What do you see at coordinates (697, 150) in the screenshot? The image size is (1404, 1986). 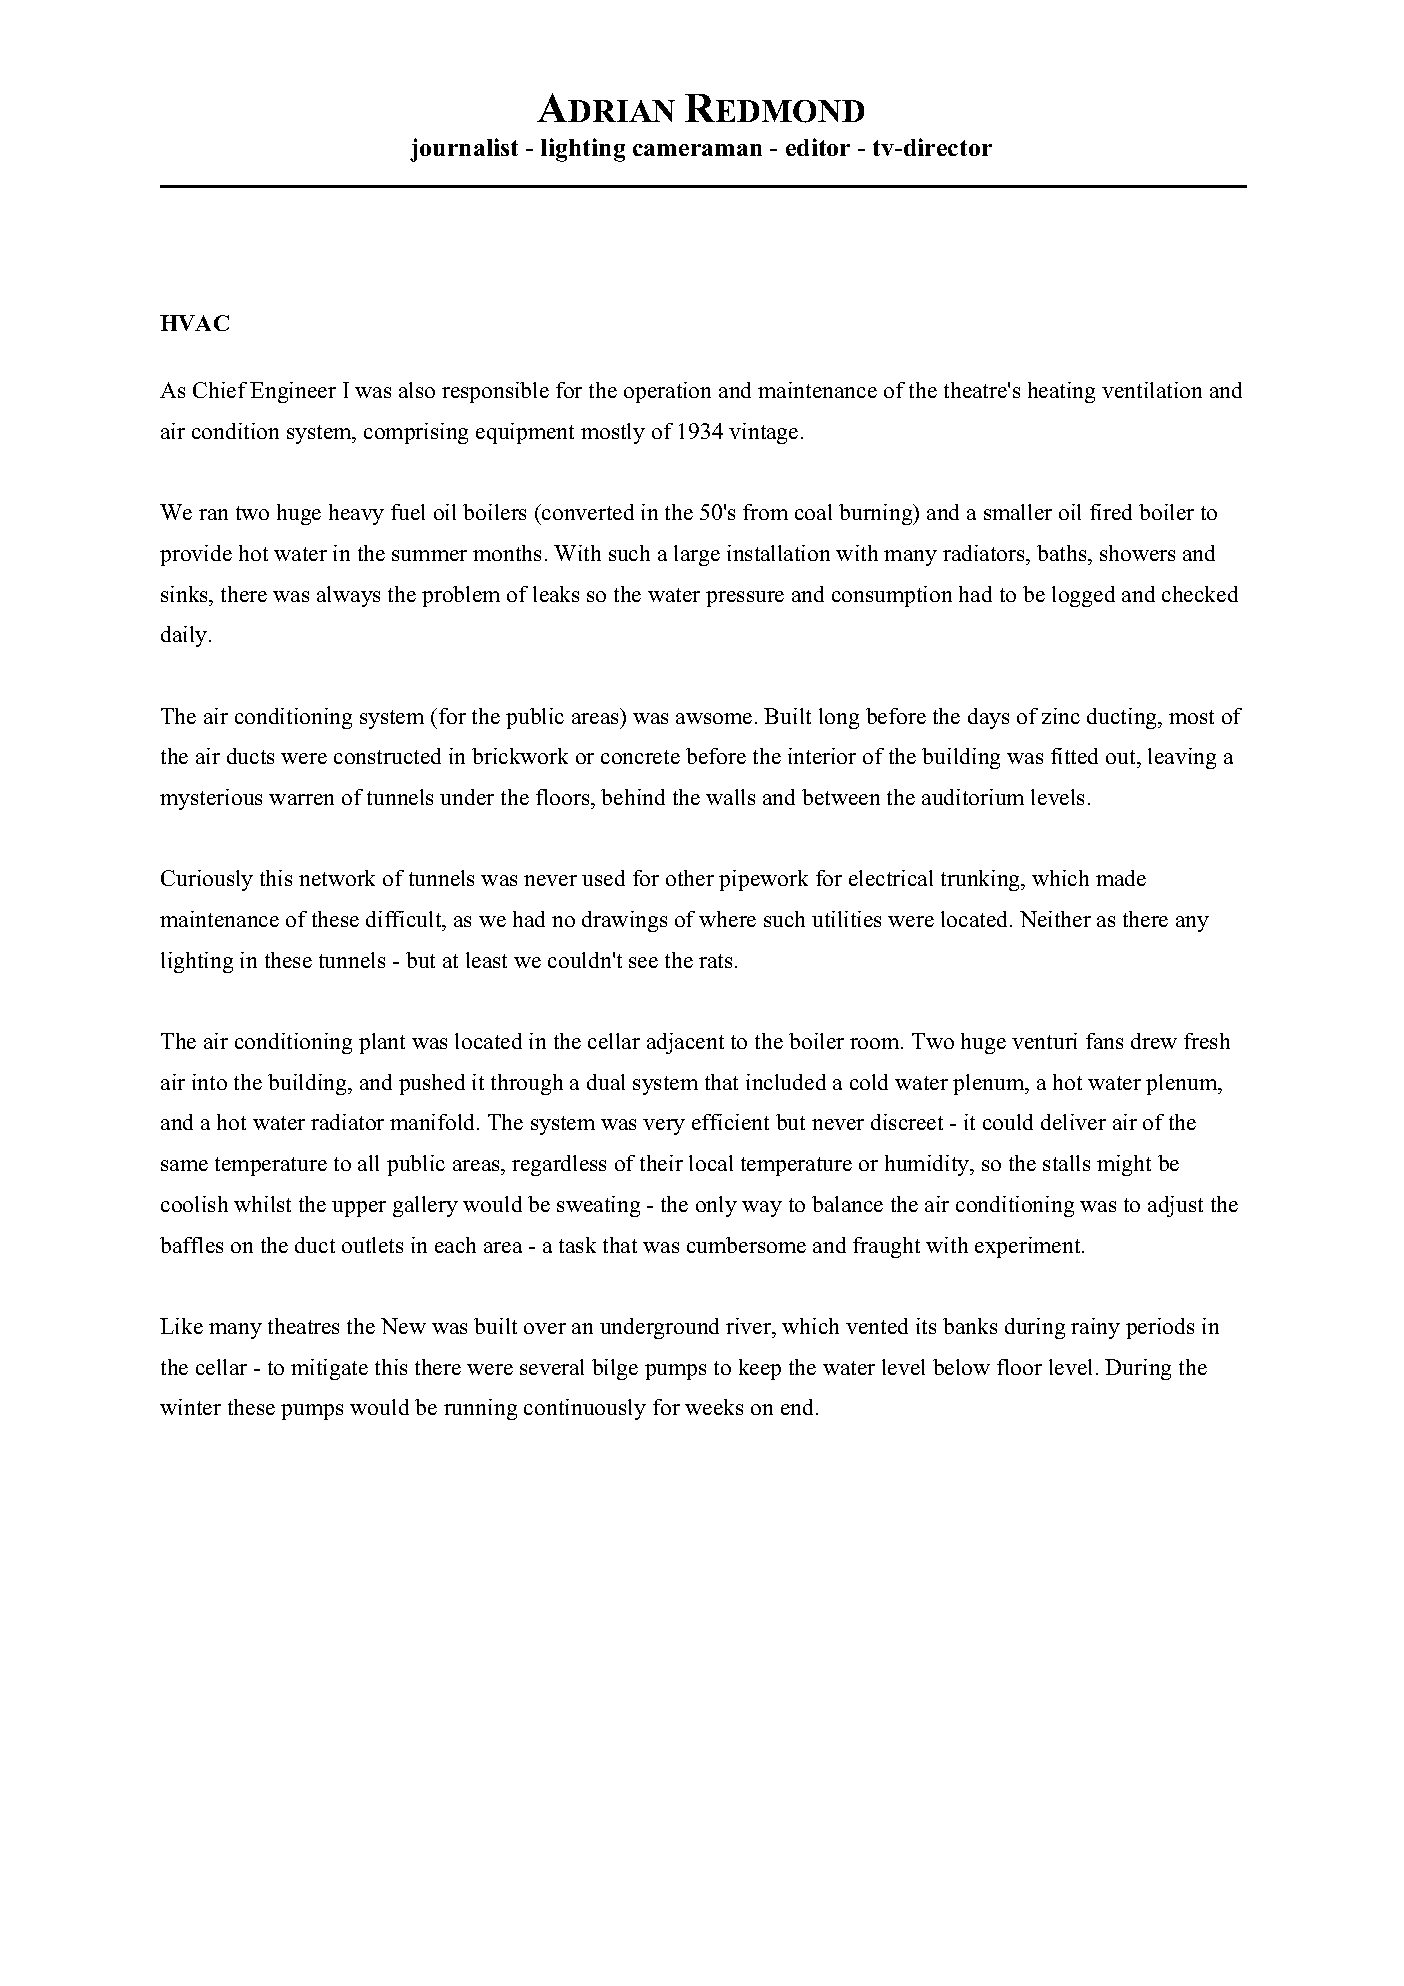 I see `cameraman` at bounding box center [697, 150].
